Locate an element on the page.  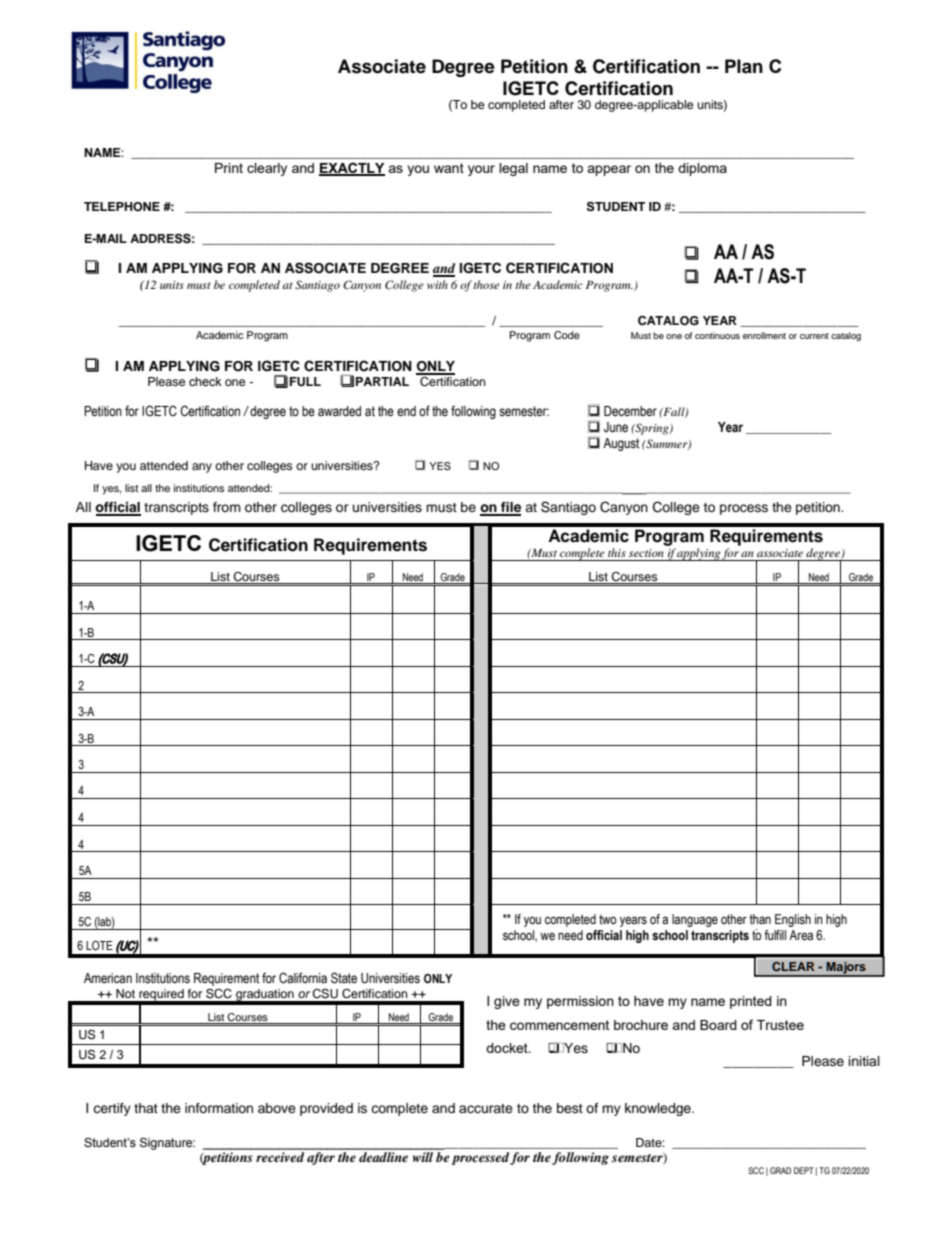
clearly is located at coordinates (267, 169).
